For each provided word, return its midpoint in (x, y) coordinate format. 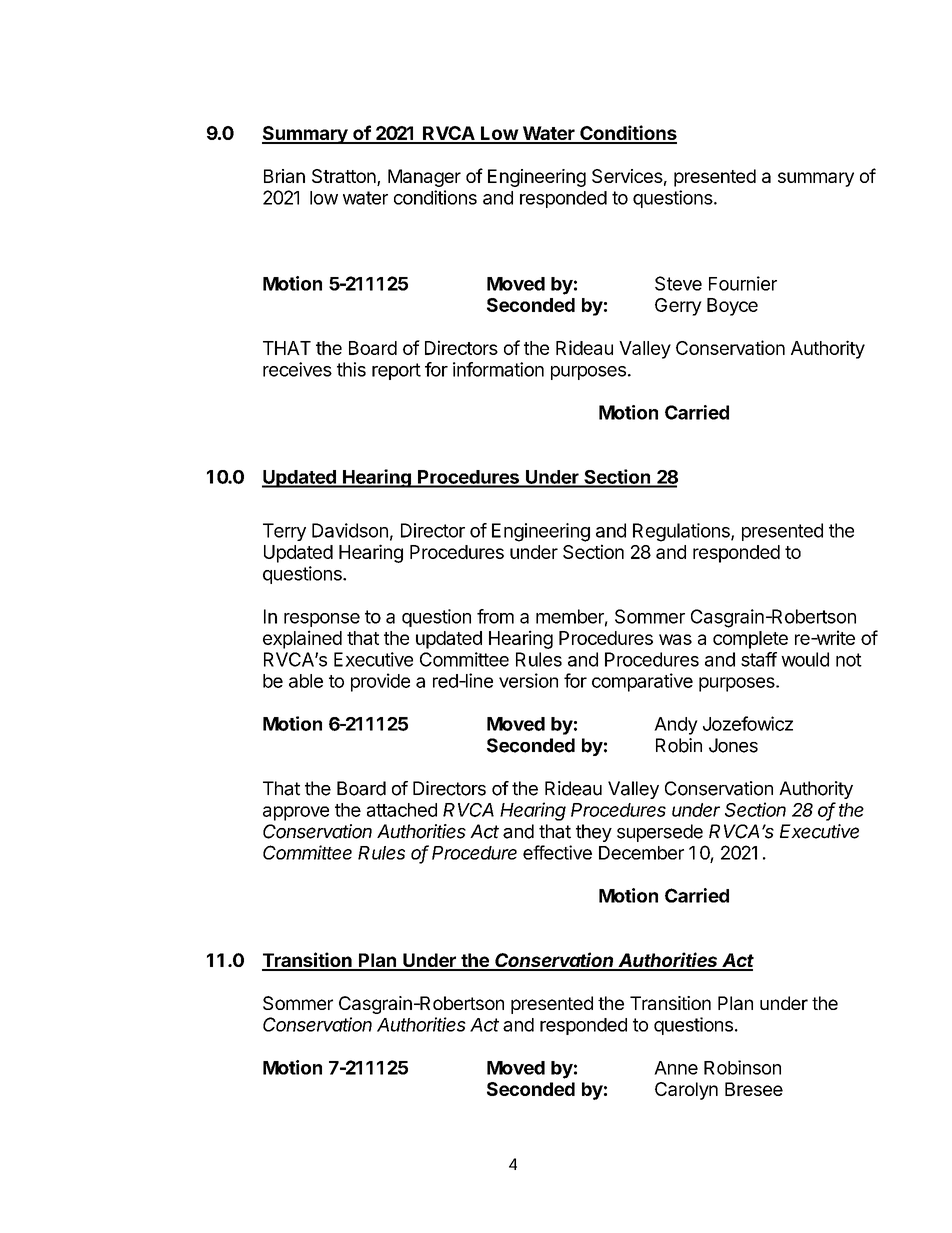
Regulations (682, 532)
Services (627, 176)
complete (750, 640)
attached (402, 810)
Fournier (743, 283)
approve (296, 813)
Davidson (350, 530)
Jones (733, 745)
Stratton (345, 177)
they (594, 833)
